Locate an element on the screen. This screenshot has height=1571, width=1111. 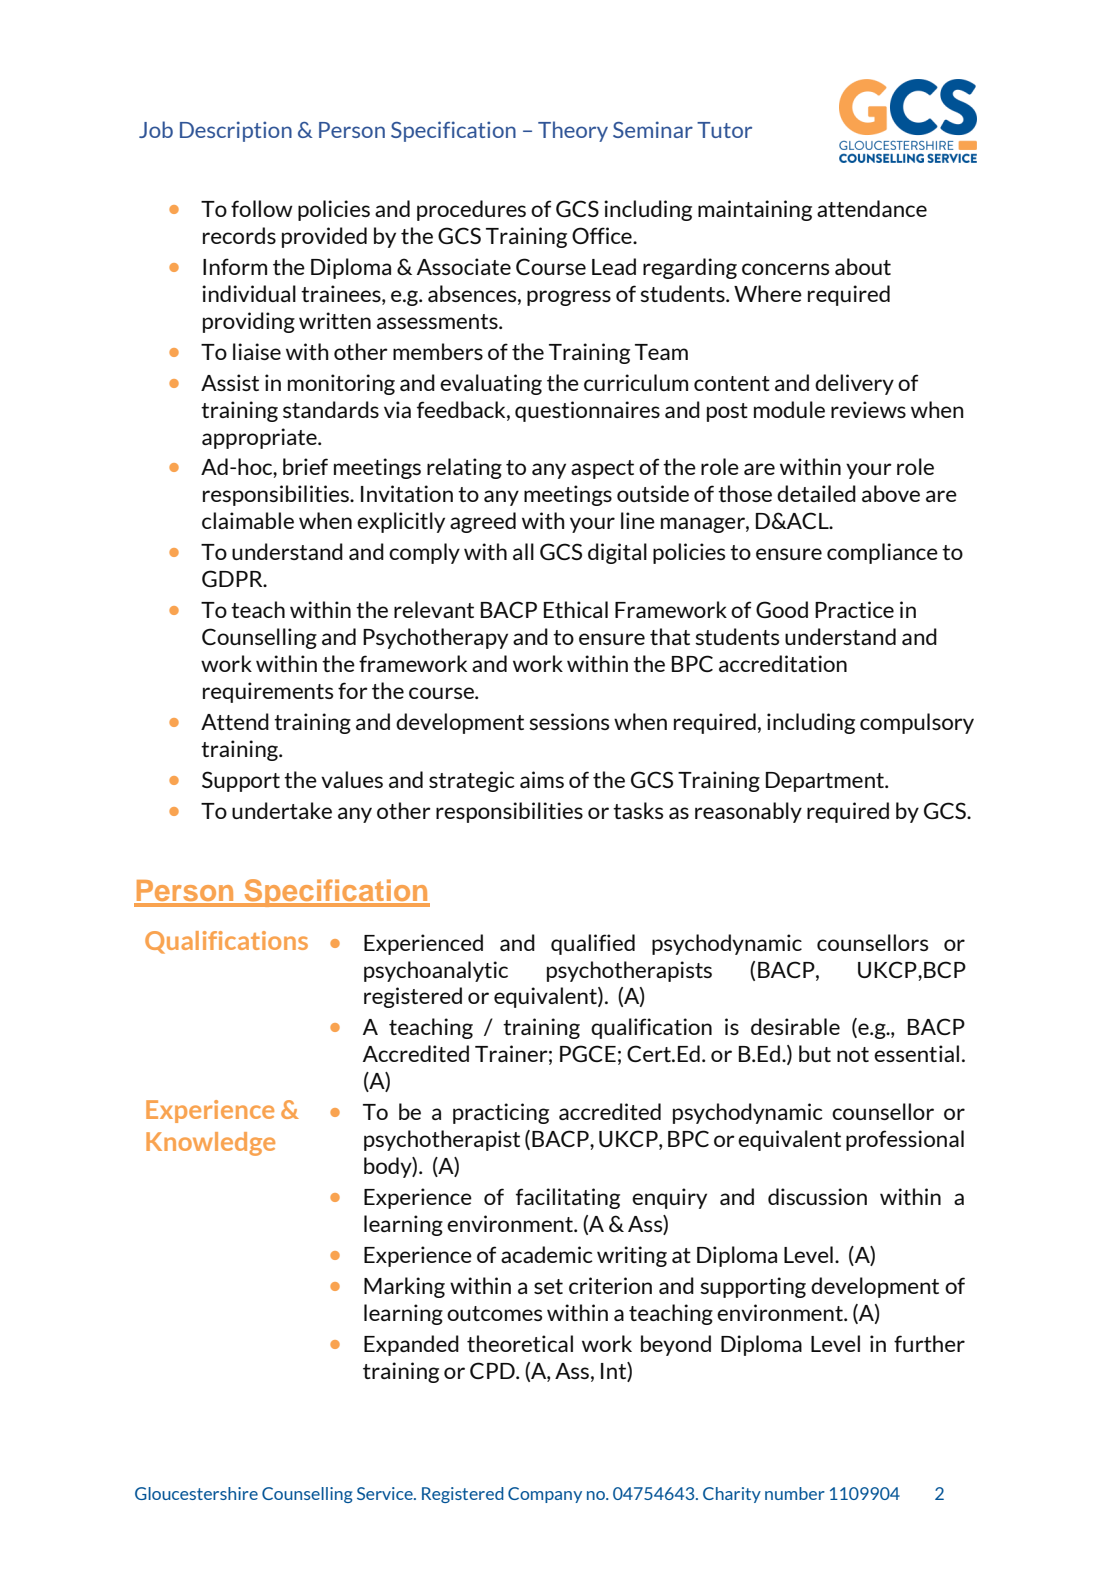
follow is located at coordinates (262, 208).
